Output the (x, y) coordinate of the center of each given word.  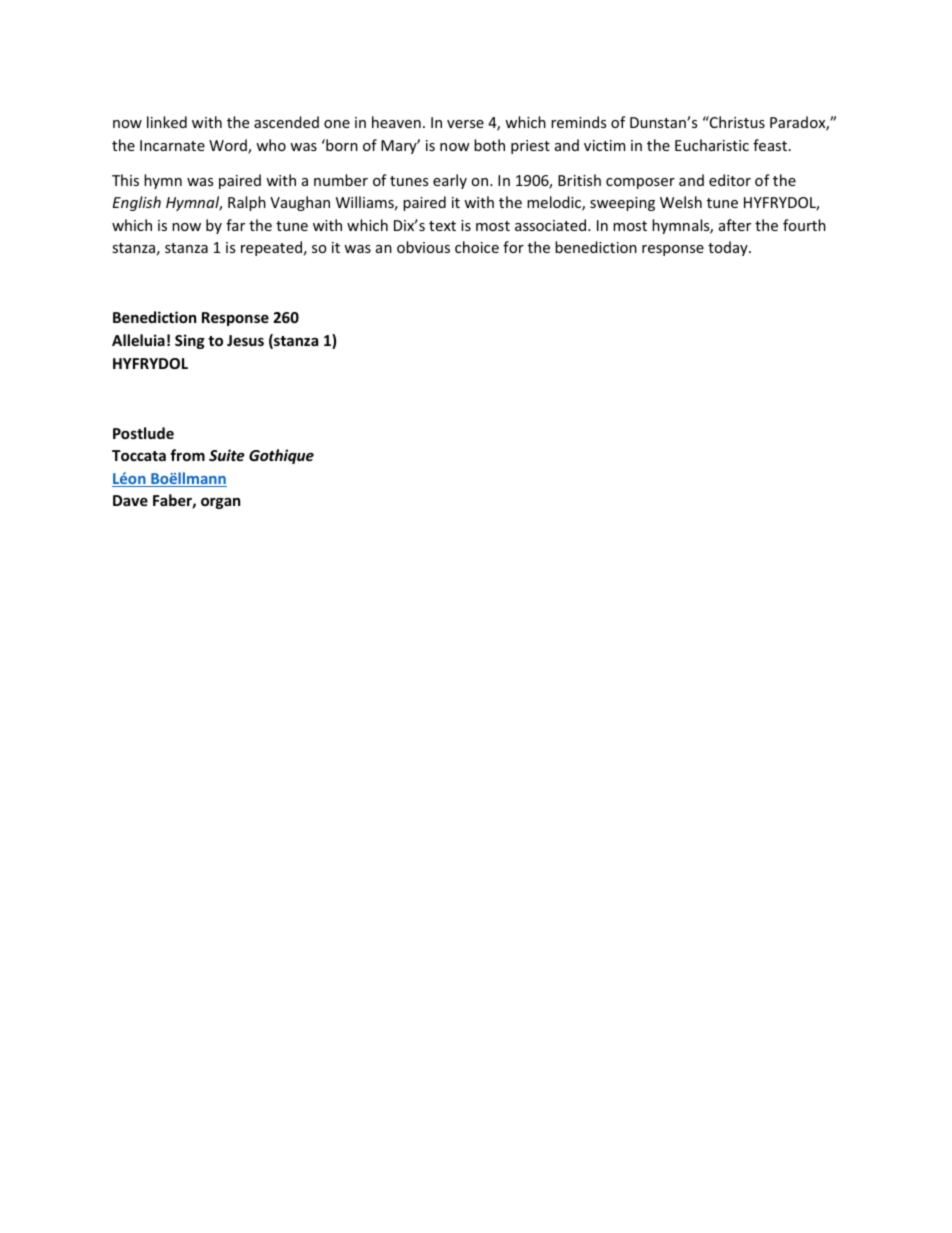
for (513, 247)
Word (229, 146)
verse (465, 124)
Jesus (245, 340)
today (729, 248)
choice (477, 247)
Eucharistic (712, 145)
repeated (271, 248)
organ (220, 503)
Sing (190, 341)
